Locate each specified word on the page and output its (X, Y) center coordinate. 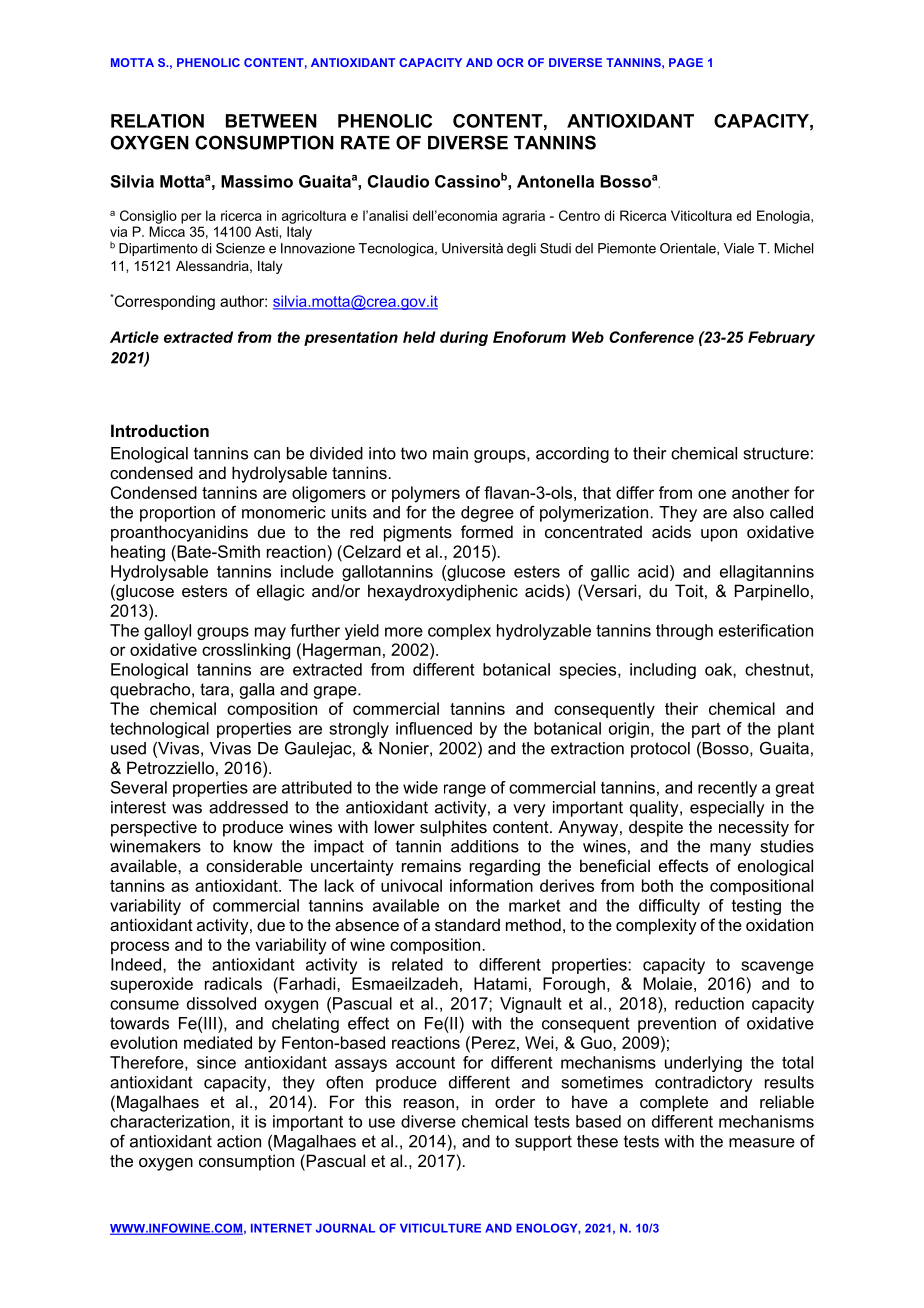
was (187, 809)
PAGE (686, 62)
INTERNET (281, 1228)
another (761, 492)
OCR (510, 62)
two (414, 453)
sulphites (453, 828)
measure (762, 1143)
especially (727, 809)
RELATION (157, 121)
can (267, 455)
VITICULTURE (440, 1228)
